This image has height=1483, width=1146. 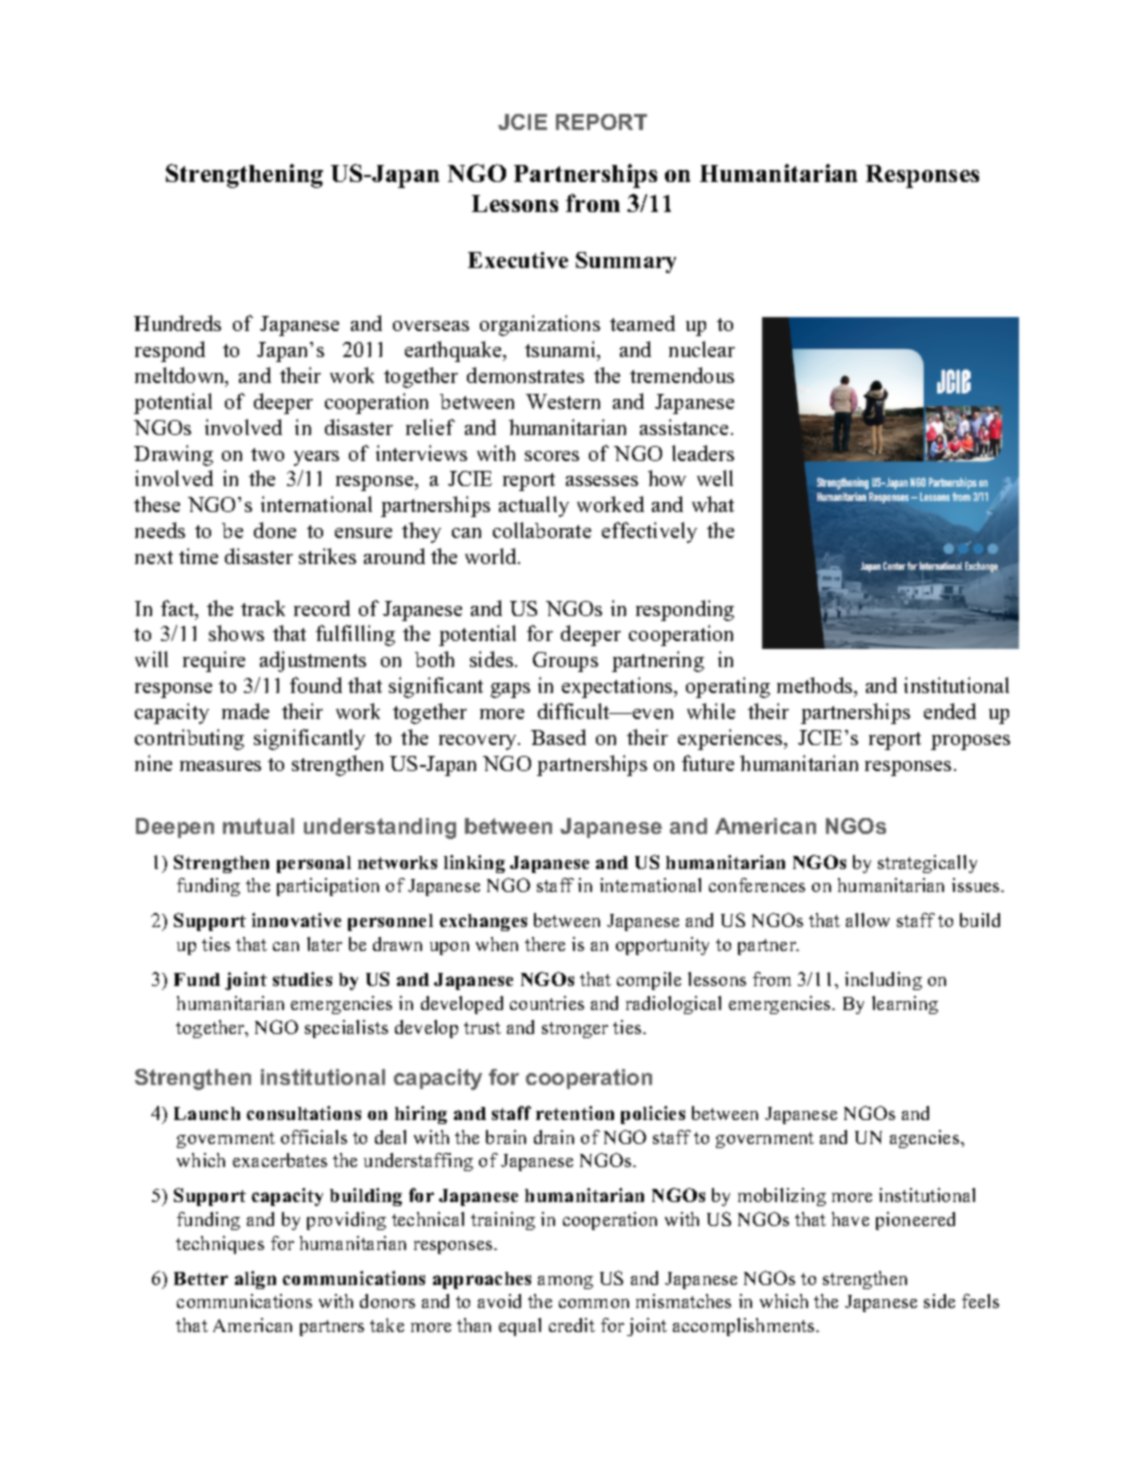 What do you see at coordinates (565, 662) in the image?
I see `Groups` at bounding box center [565, 662].
